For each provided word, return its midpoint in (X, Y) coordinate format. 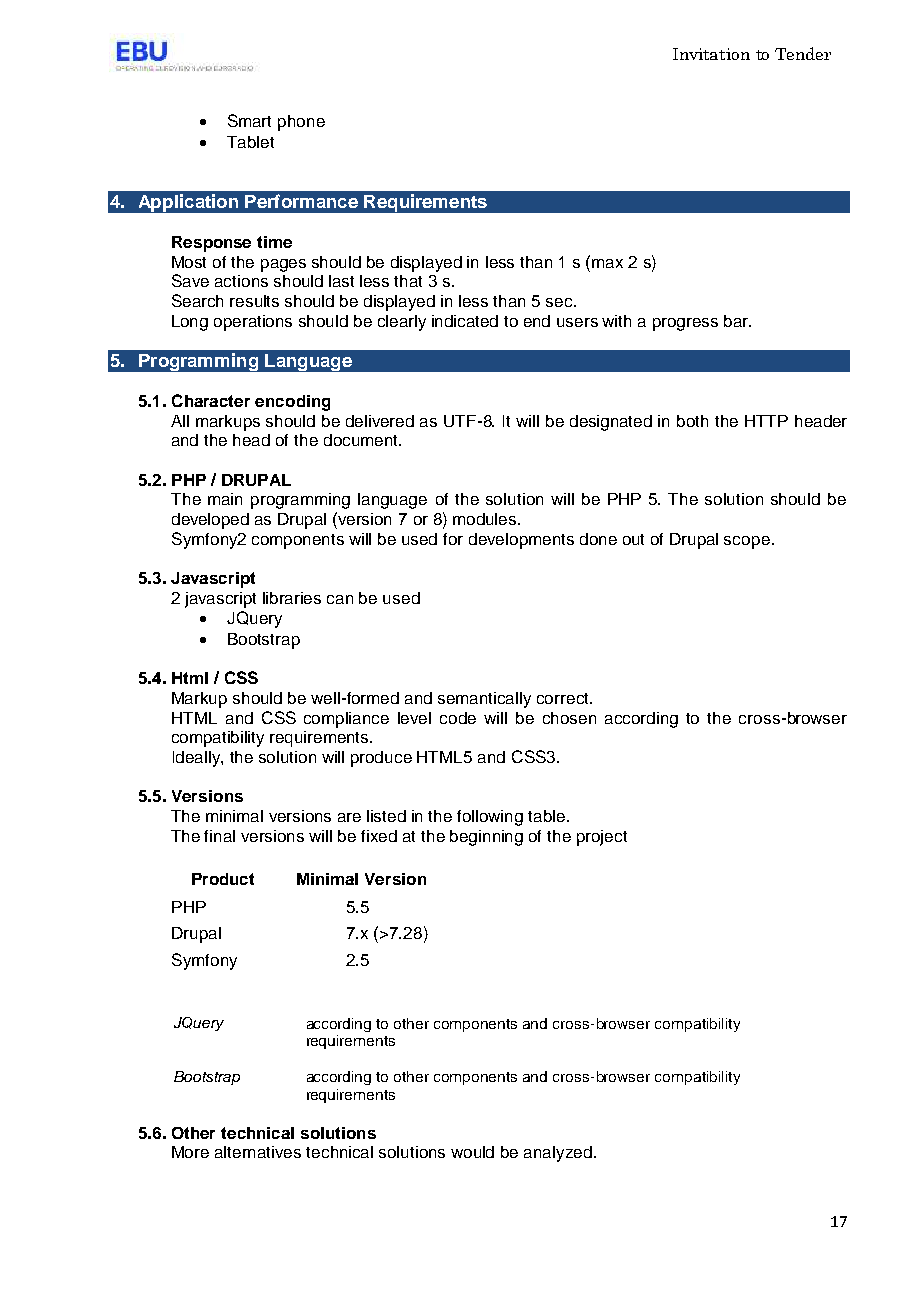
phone (301, 123)
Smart (249, 120)
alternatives (258, 1152)
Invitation (711, 54)
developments (521, 541)
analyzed (558, 1154)
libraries (292, 598)
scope (747, 542)
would (472, 1152)
